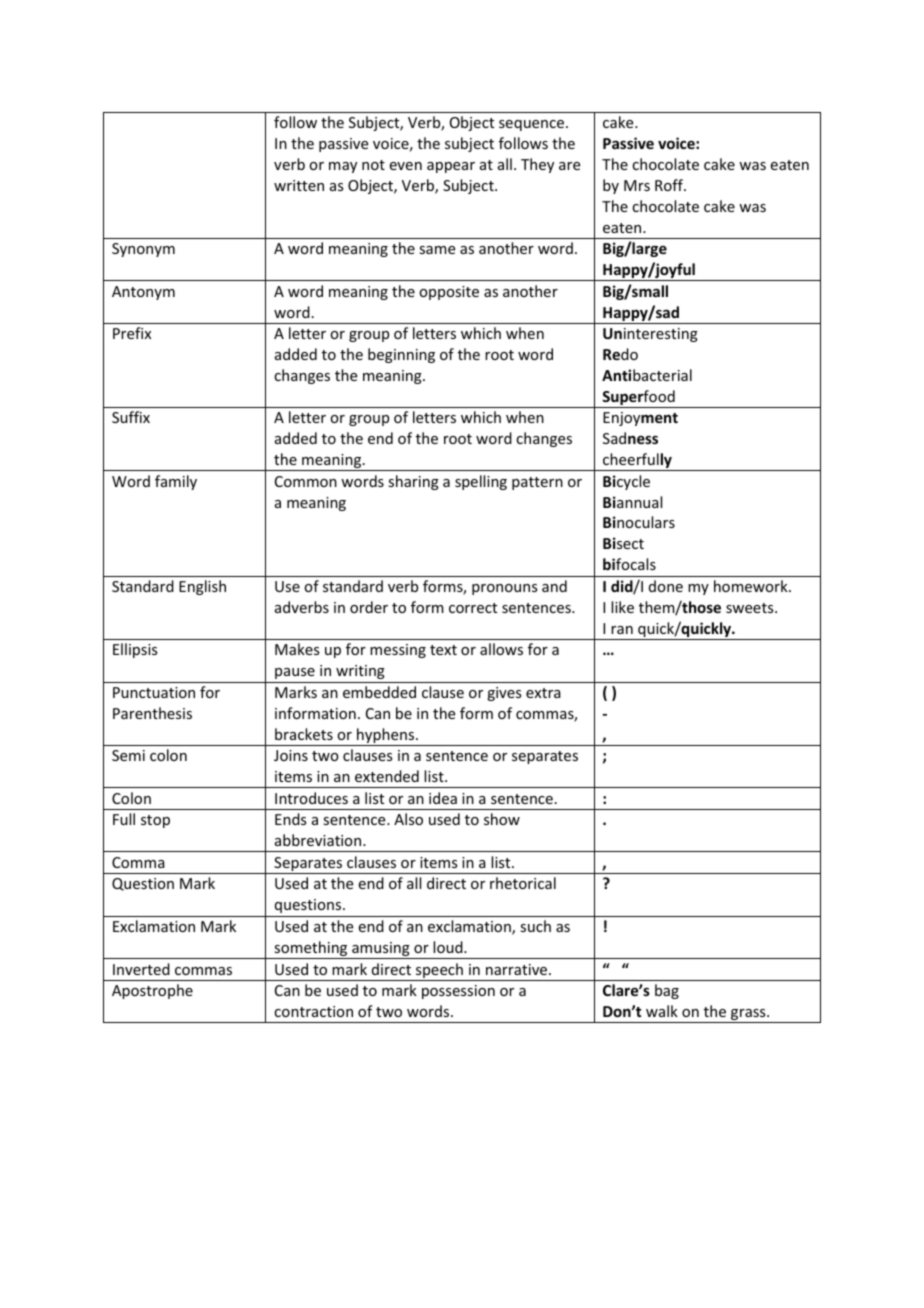 The width and height of the document is (924, 1308). Describe the element at coordinates (622, 630) in the document. I see `ran` at that location.
